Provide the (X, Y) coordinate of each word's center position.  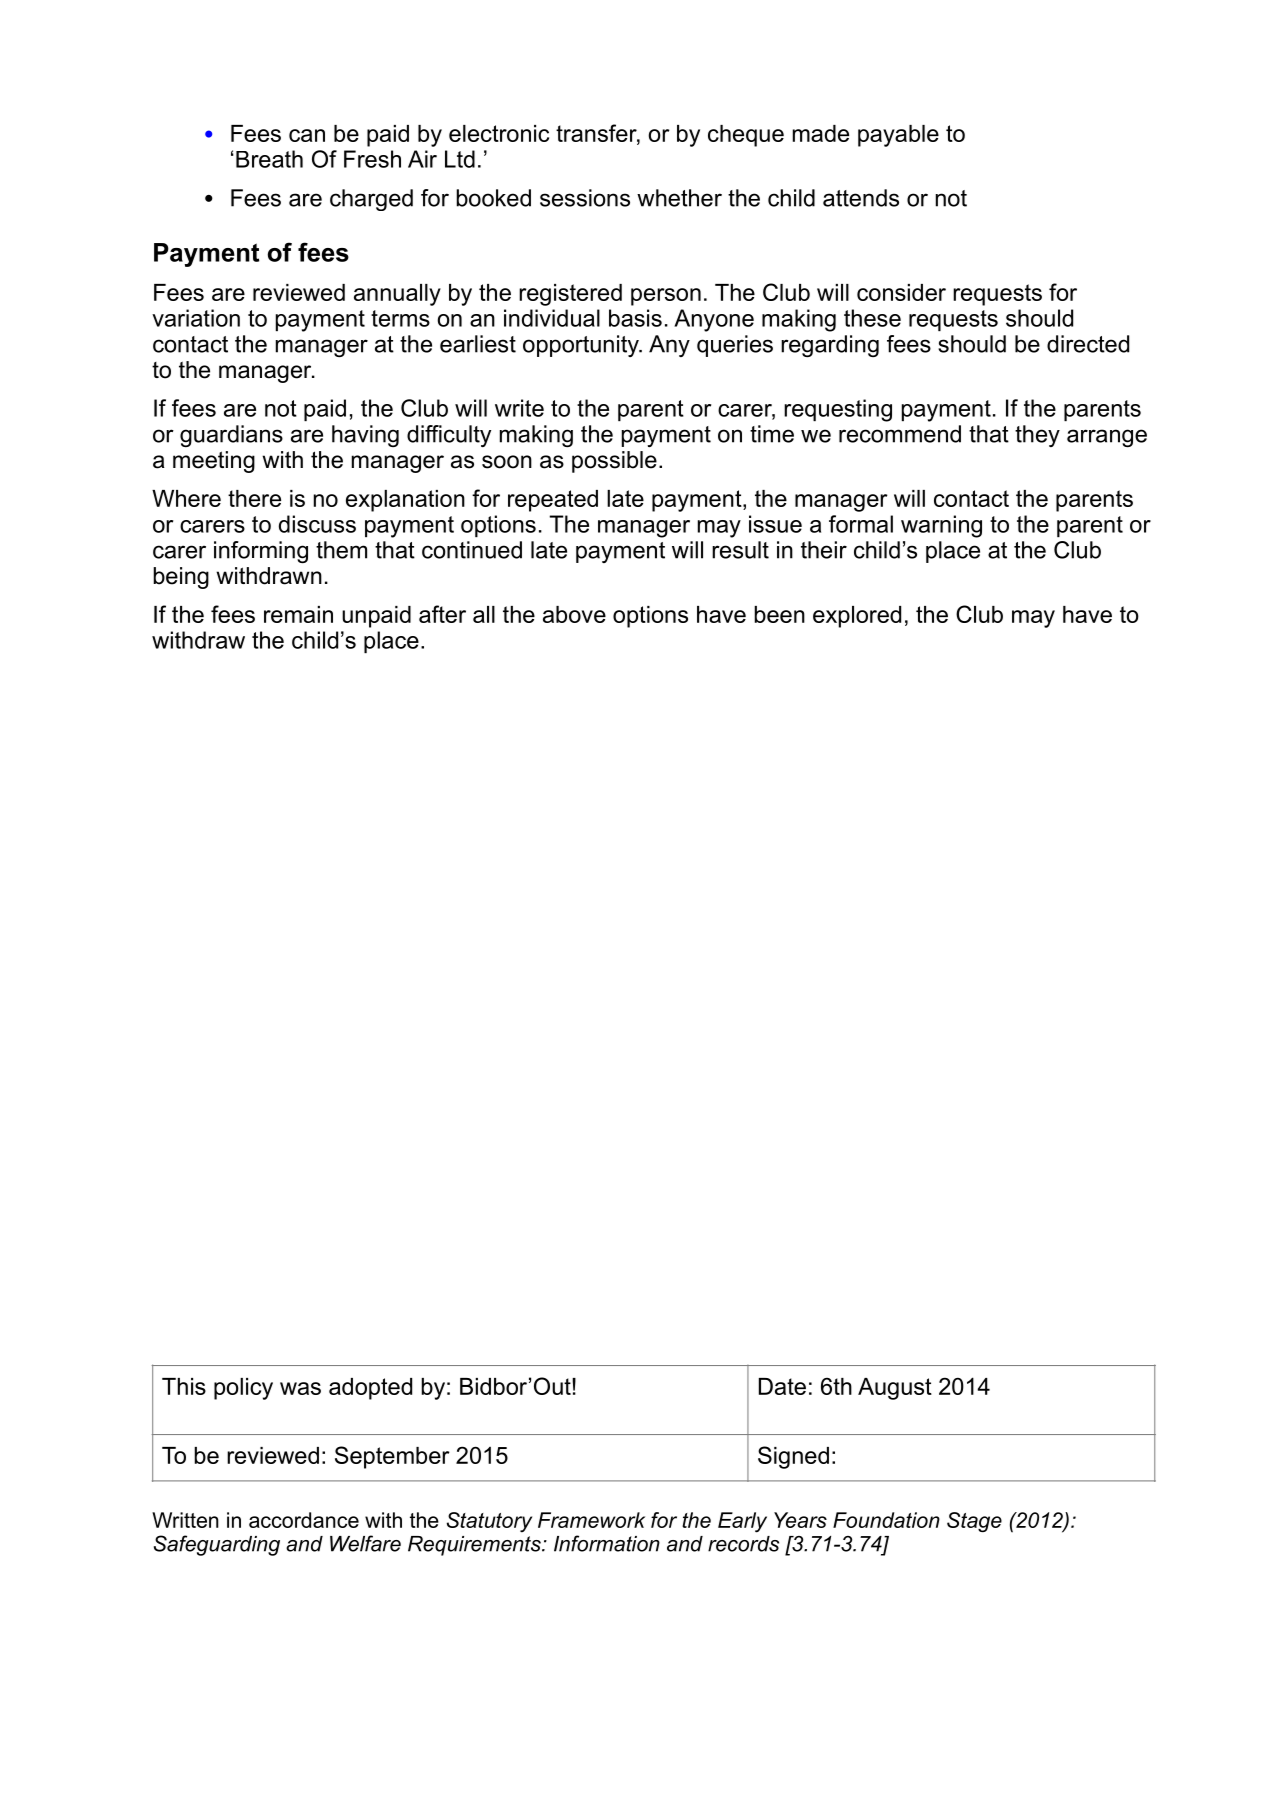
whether (679, 198)
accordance (304, 1520)
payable (898, 136)
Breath (269, 159)
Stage (974, 1522)
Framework (591, 1520)
